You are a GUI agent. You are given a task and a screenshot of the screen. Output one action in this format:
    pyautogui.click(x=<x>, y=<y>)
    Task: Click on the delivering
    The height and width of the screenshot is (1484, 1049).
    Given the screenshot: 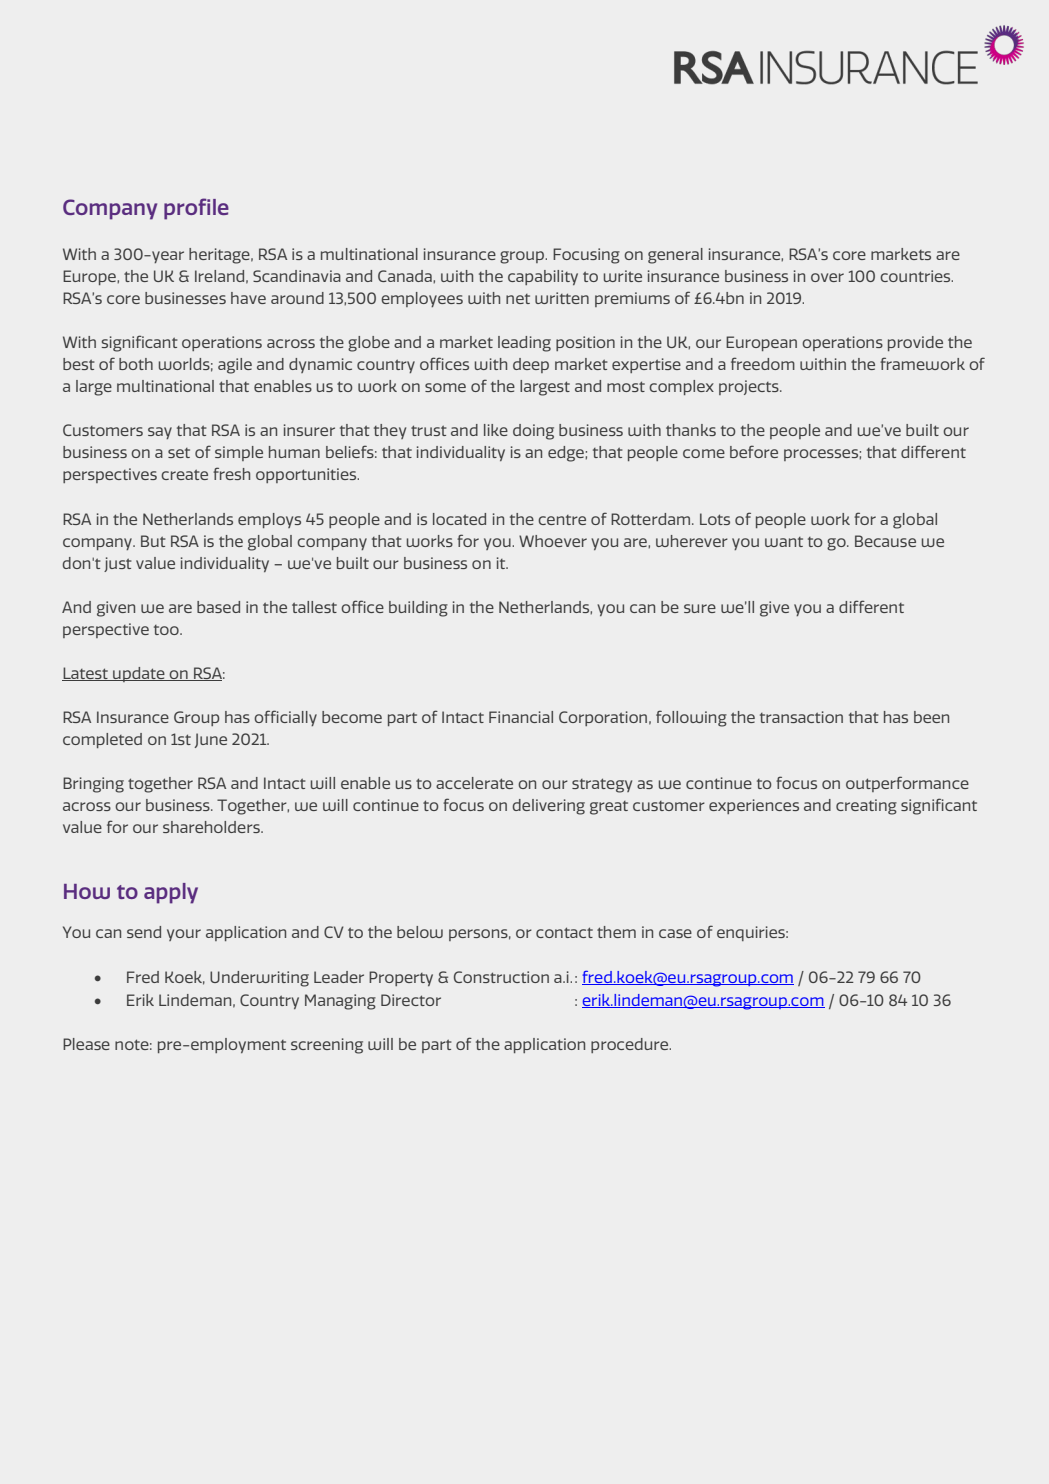 What is the action you would take?
    pyautogui.click(x=549, y=807)
